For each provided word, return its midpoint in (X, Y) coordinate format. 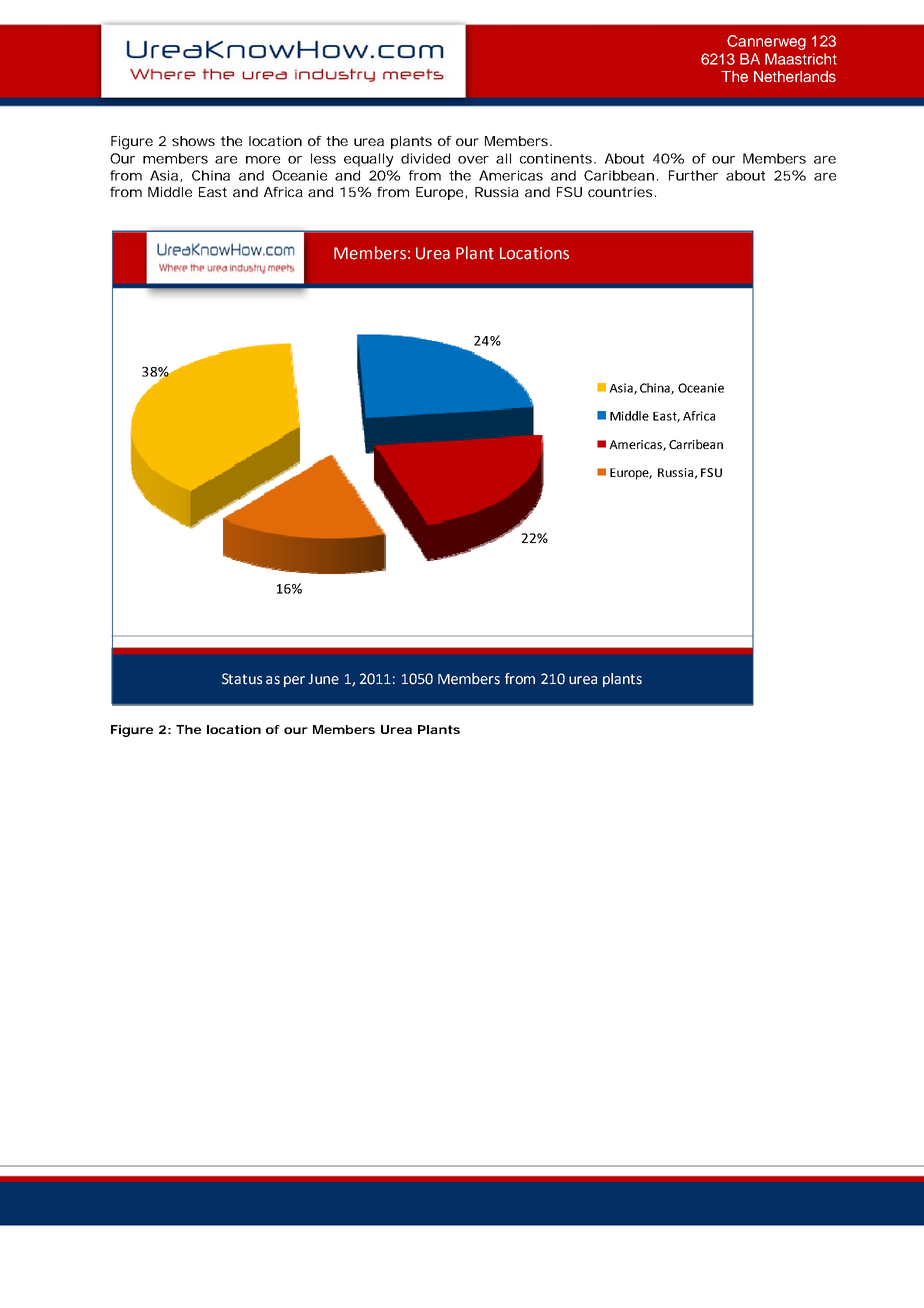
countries (620, 192)
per (294, 681)
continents (556, 158)
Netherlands (795, 76)
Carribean (696, 444)
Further (693, 175)
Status (242, 679)
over (473, 160)
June (323, 679)
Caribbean (619, 175)
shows (193, 141)
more (263, 160)
